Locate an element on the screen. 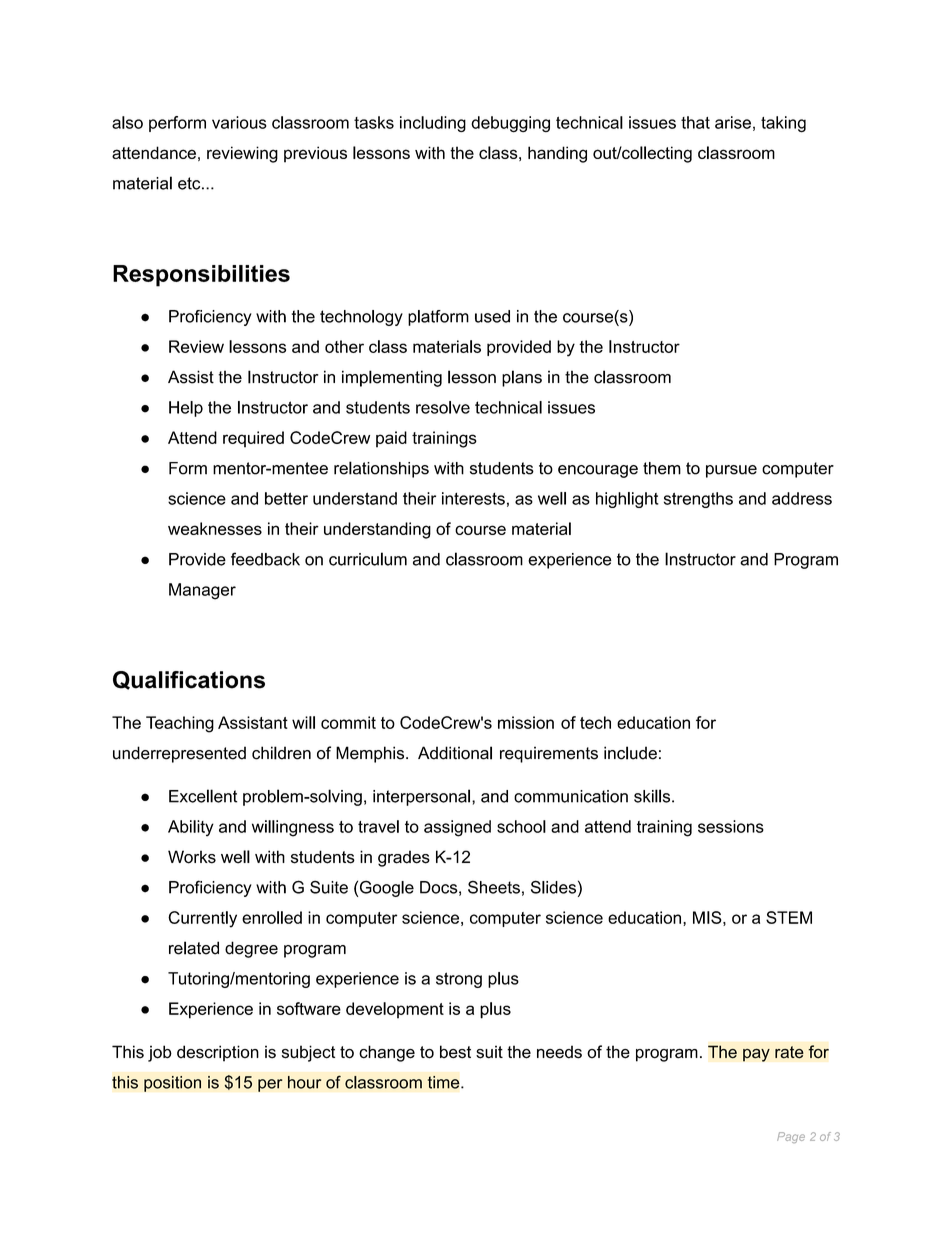 Image resolution: width=952 pixels, height=1233 pixels. position is located at coordinates (172, 1084).
